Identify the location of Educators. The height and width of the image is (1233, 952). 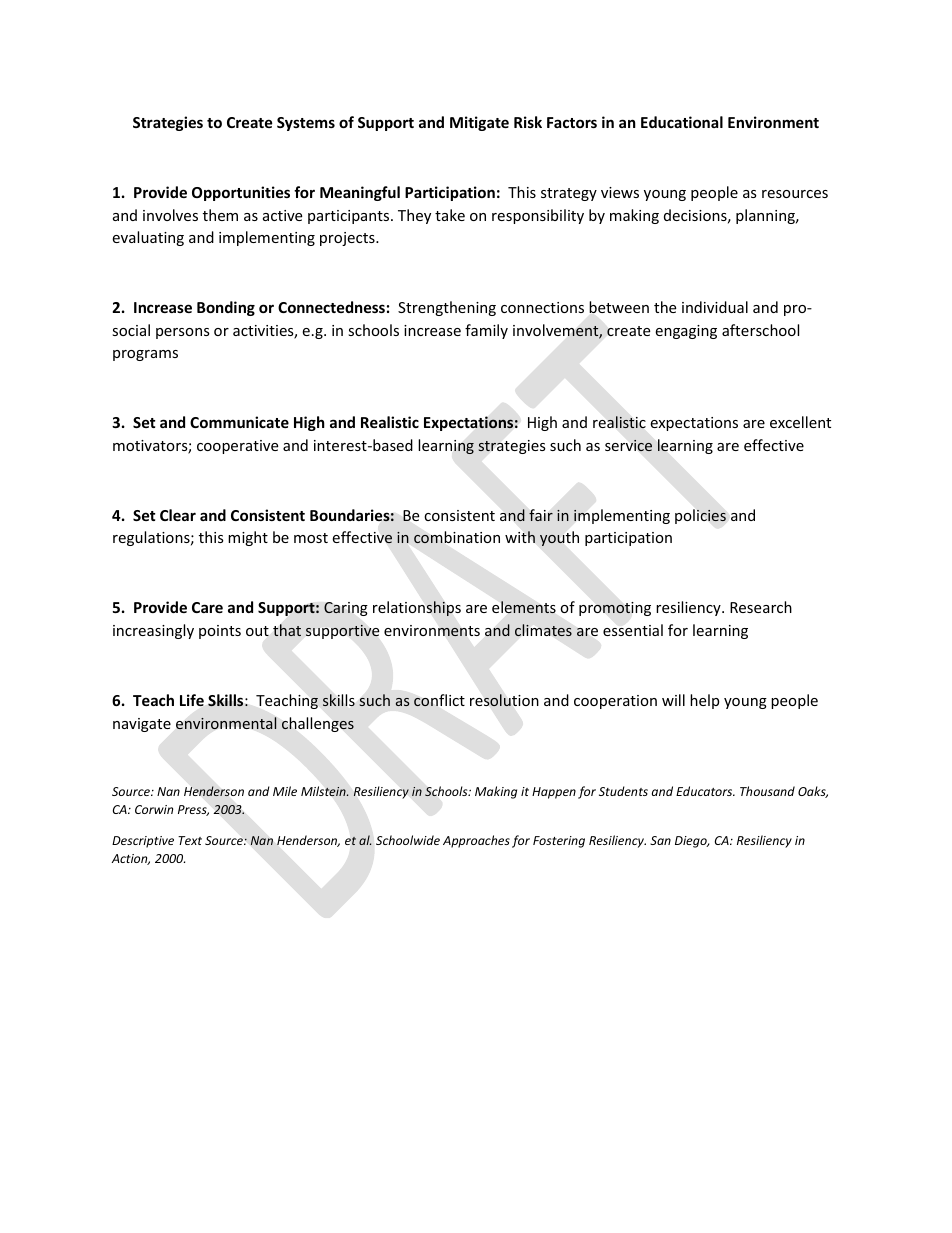
(705, 791).
